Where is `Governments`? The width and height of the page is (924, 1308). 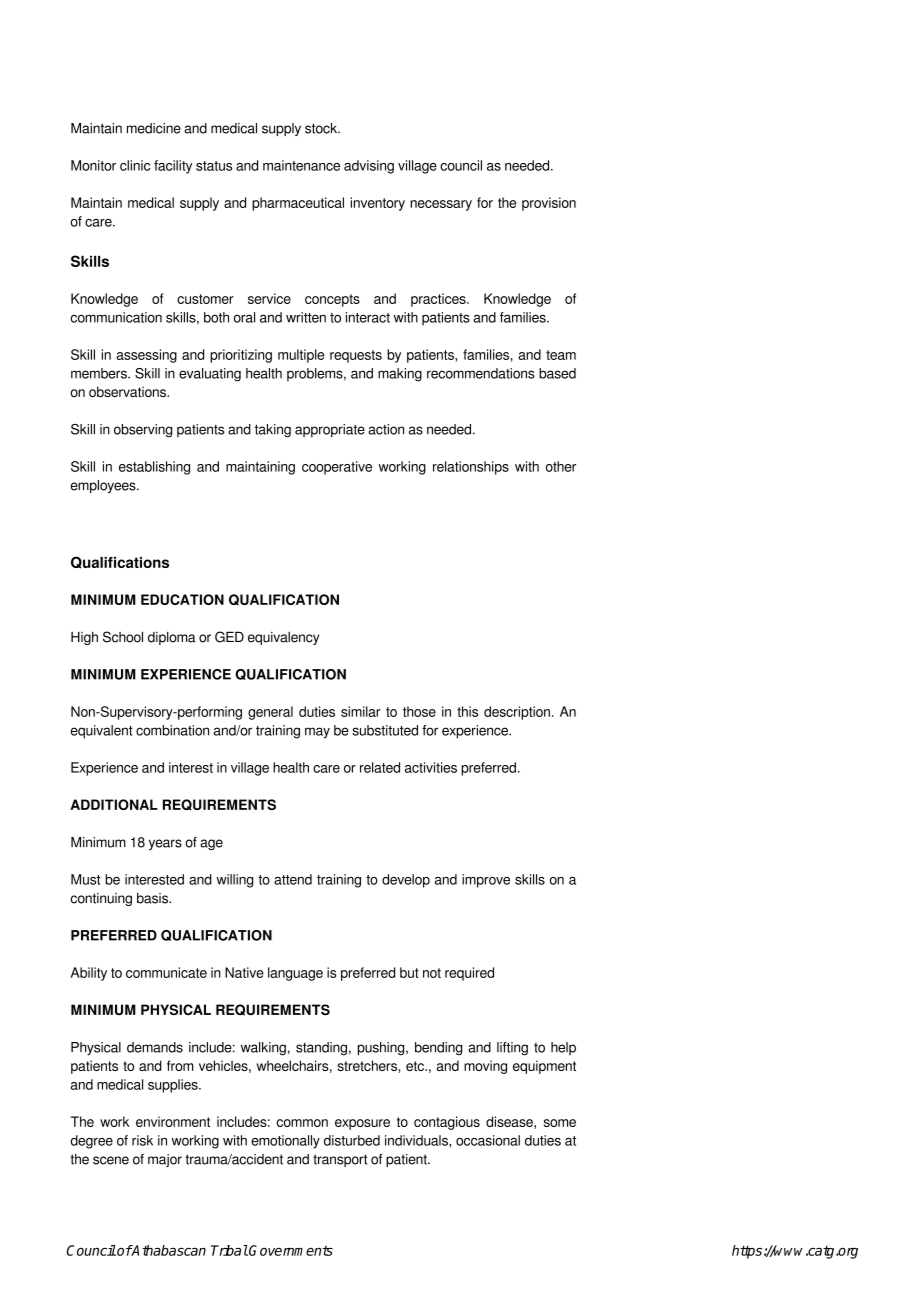 Governments is located at coordinates (291, 1250).
